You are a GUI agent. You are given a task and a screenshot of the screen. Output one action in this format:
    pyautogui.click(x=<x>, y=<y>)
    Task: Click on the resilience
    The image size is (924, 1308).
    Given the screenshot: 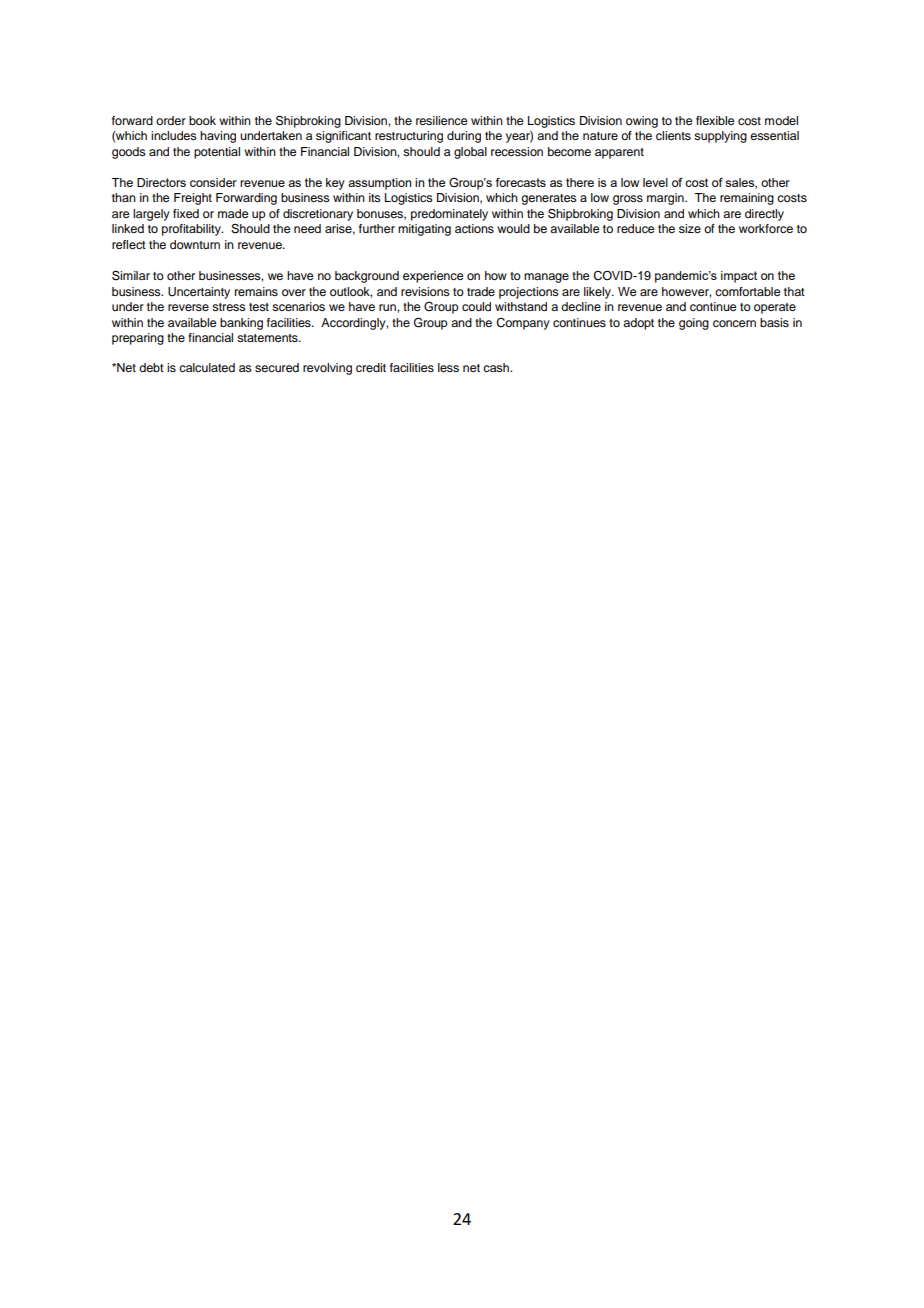 What is the action you would take?
    pyautogui.click(x=441, y=120)
